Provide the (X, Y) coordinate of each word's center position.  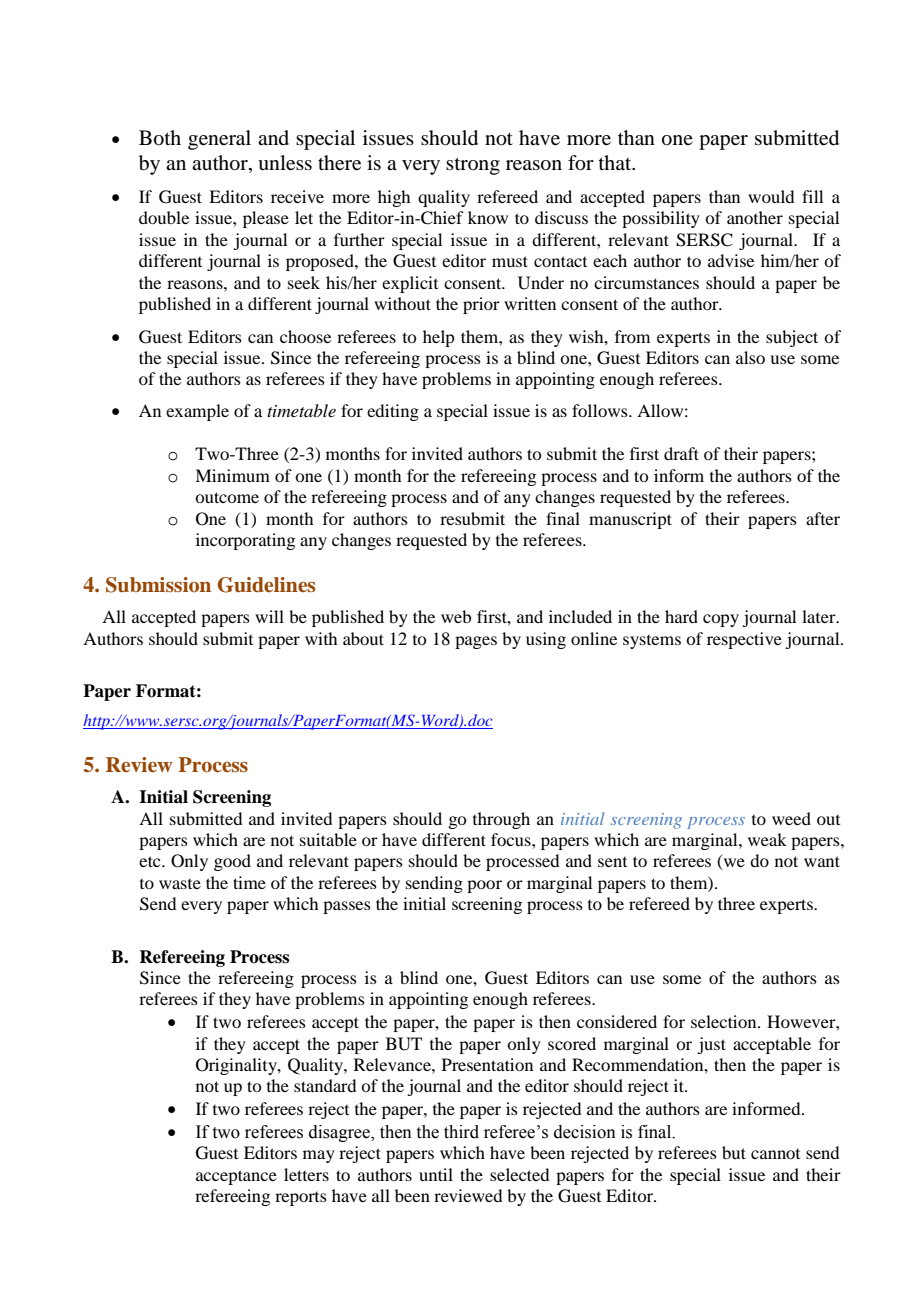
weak (767, 839)
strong (473, 166)
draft (681, 453)
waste (180, 884)
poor (484, 886)
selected (519, 1174)
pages (476, 642)
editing (393, 412)
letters (306, 1174)
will (269, 616)
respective (744, 640)
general (219, 140)
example (197, 412)
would (771, 196)
